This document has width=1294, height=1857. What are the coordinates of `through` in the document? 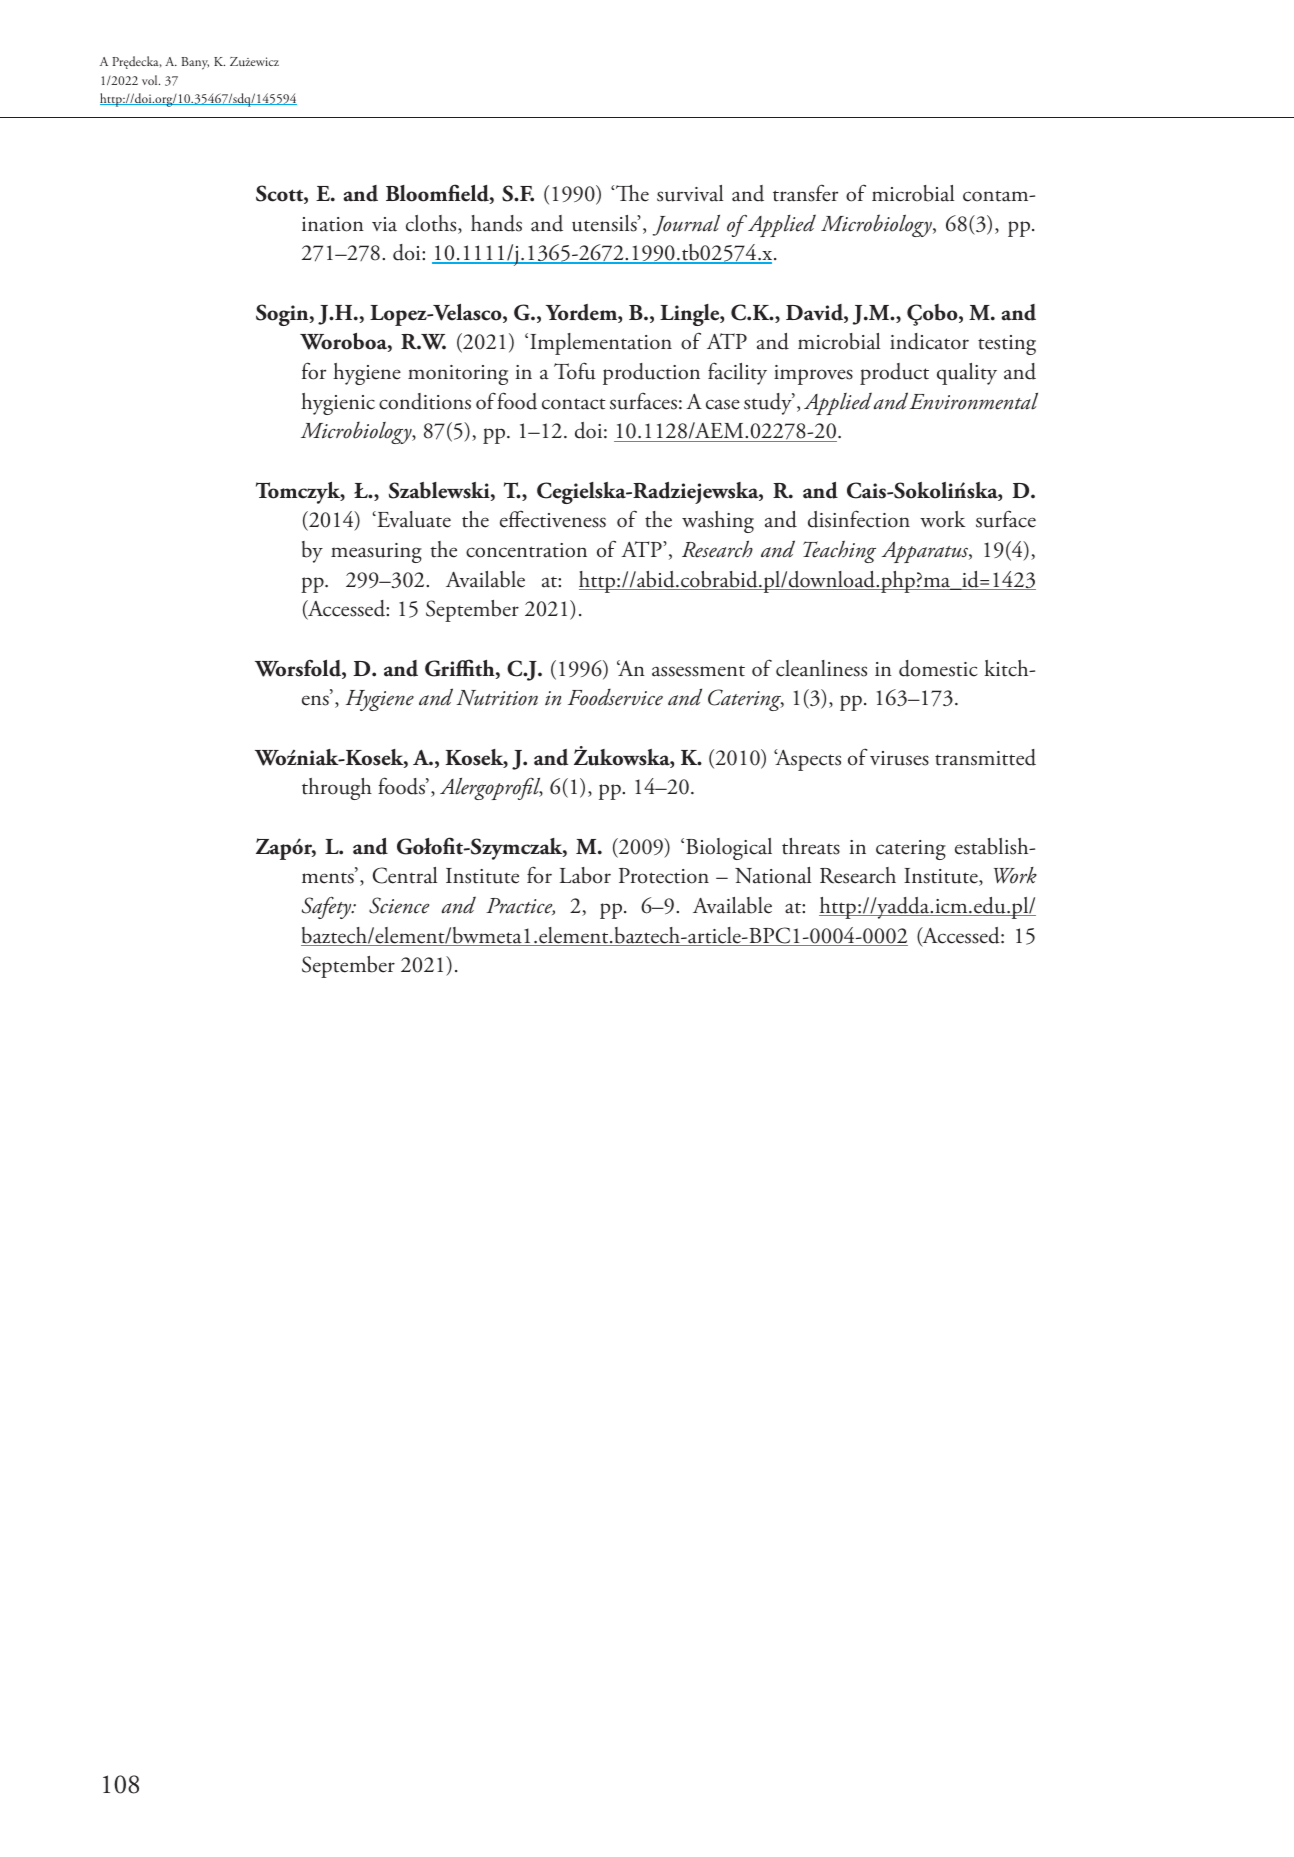 It's located at (337, 789).
